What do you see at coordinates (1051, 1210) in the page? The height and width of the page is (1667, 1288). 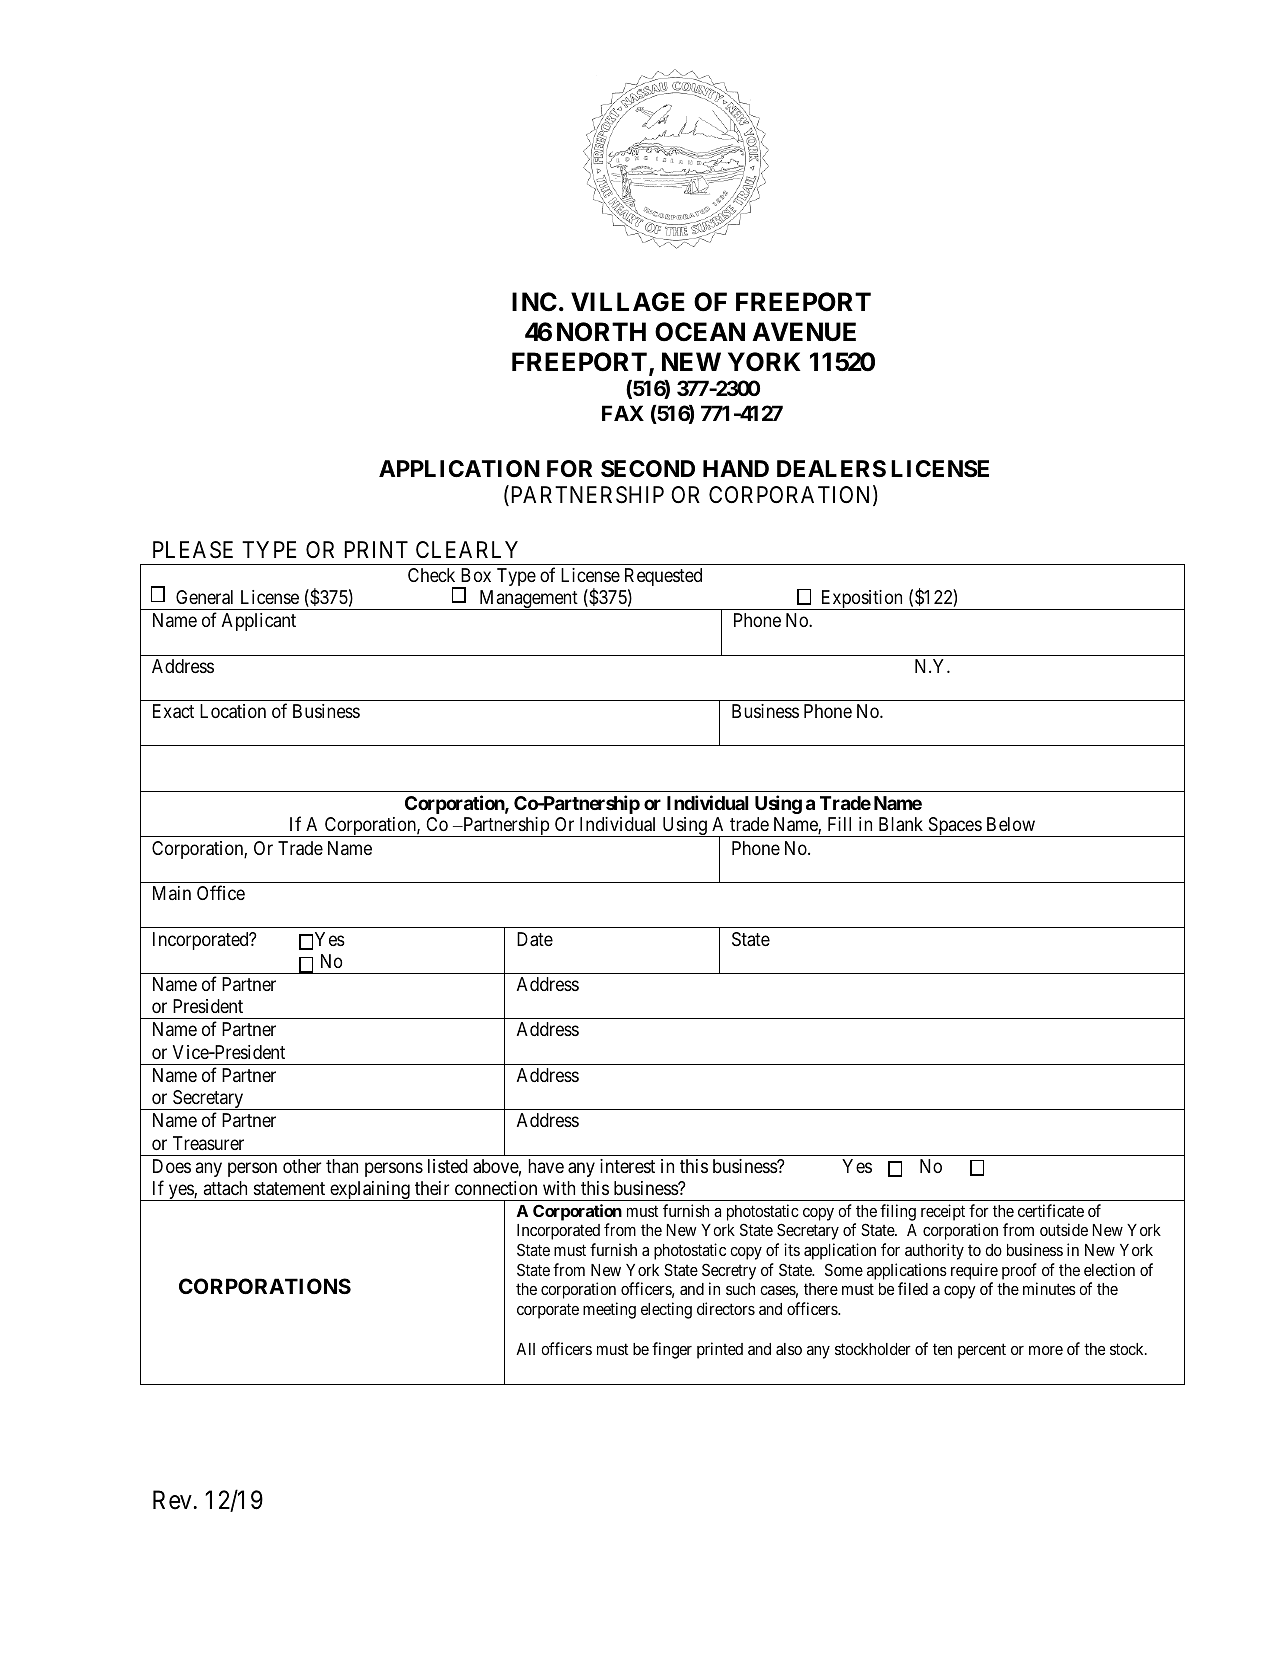 I see `certificate` at bounding box center [1051, 1210].
